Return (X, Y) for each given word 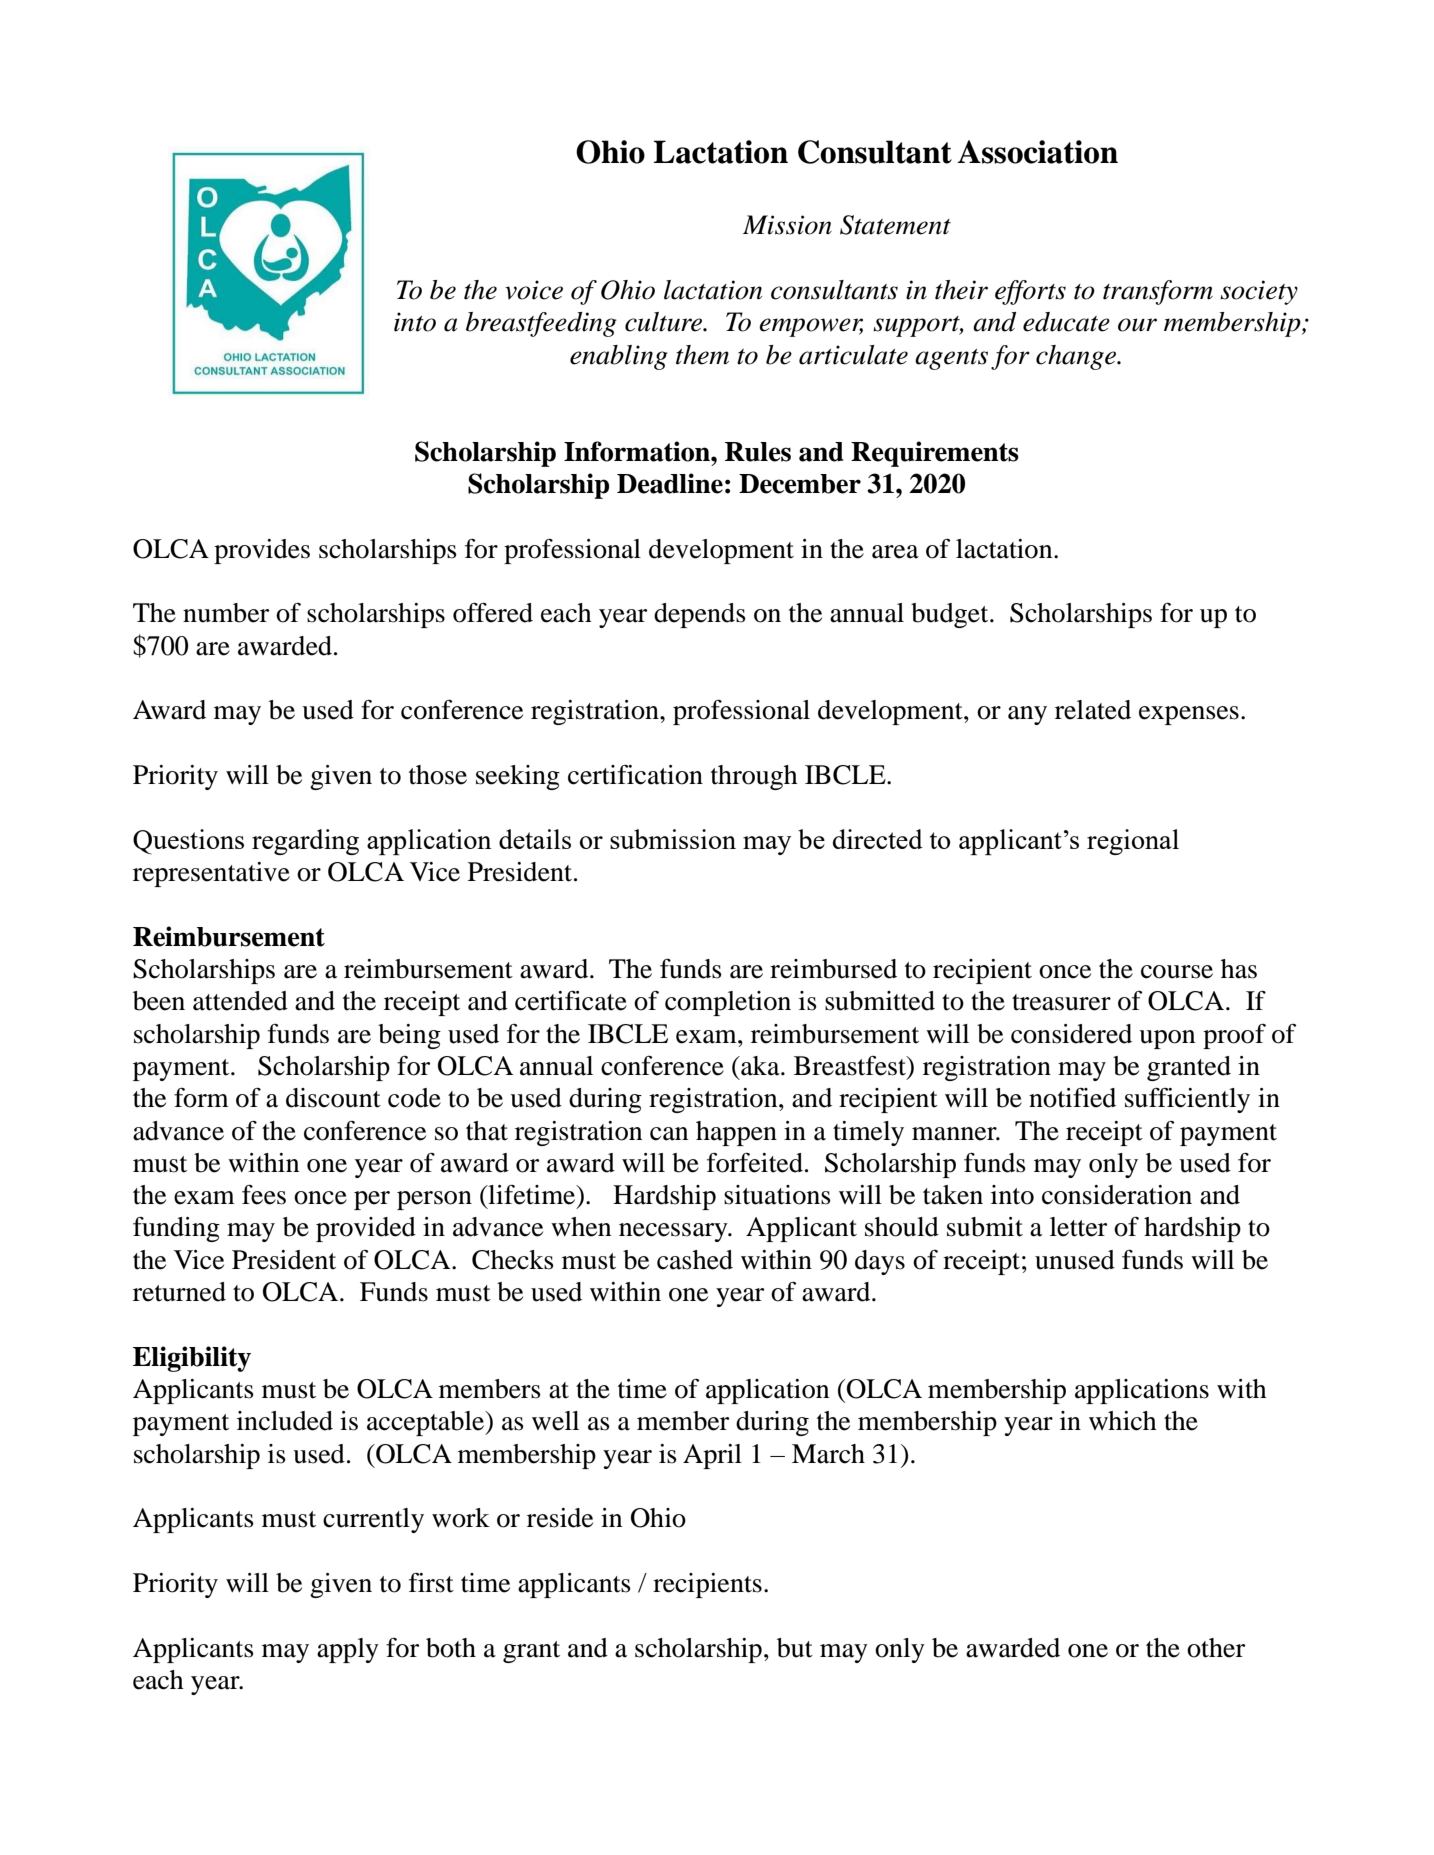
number (226, 613)
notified (1072, 1098)
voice (534, 290)
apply (348, 1650)
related (1093, 710)
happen (736, 1133)
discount (333, 1098)
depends (700, 615)
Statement (895, 225)
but (795, 1648)
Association (1038, 152)
